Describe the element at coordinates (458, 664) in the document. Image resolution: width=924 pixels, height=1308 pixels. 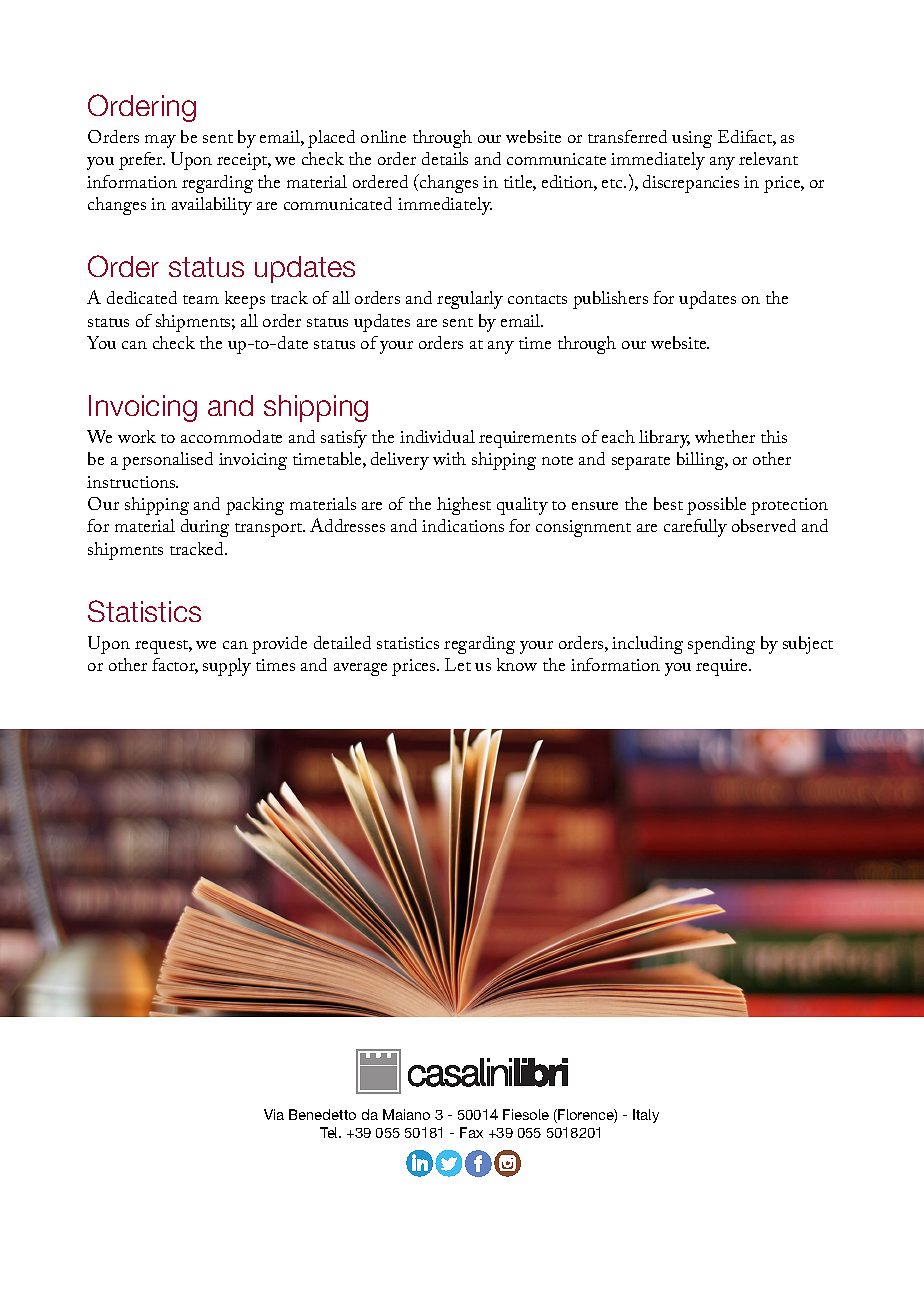
I see `Let` at that location.
